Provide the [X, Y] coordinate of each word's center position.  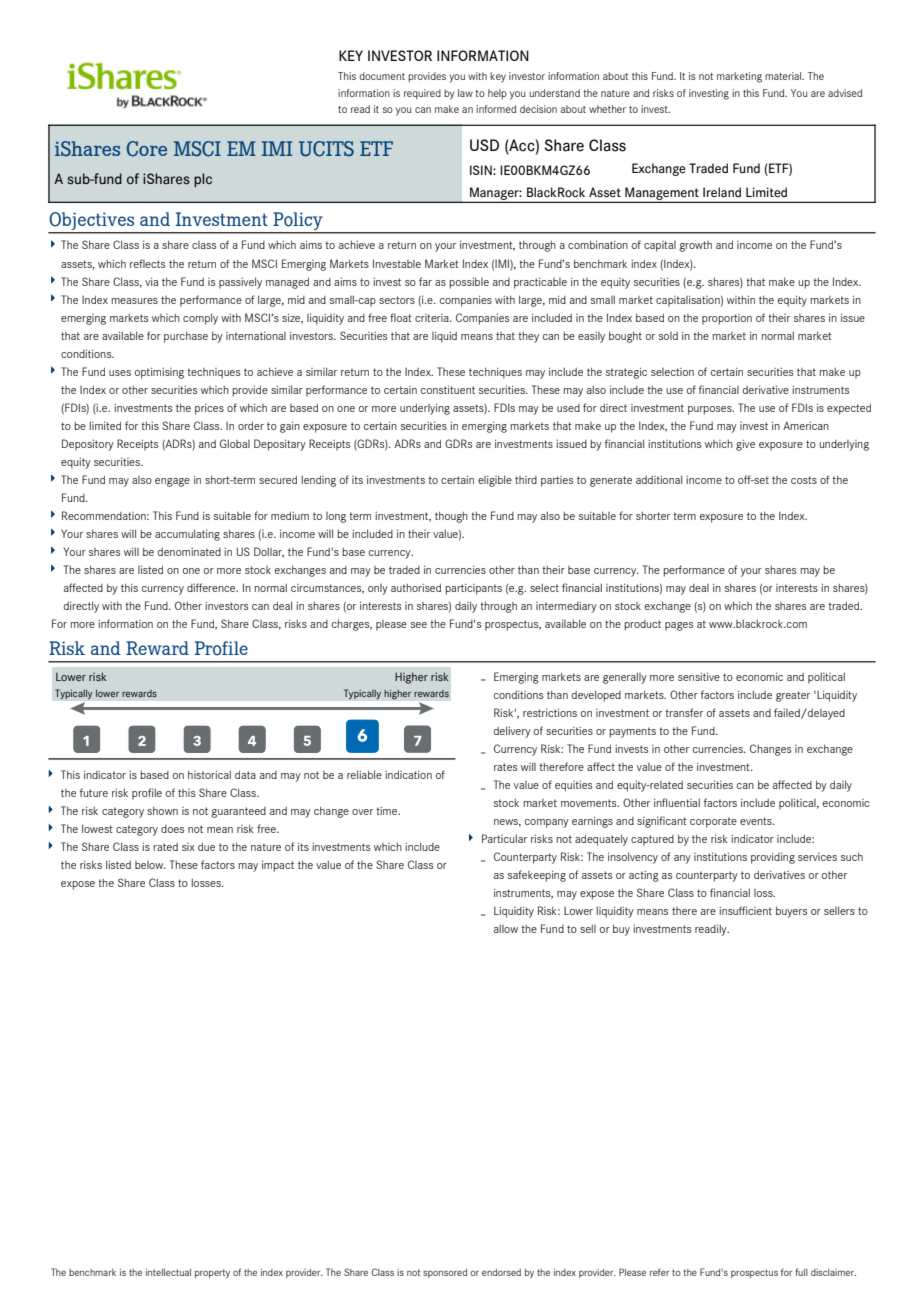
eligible [495, 481]
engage [172, 482]
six [188, 847]
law [465, 93]
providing [773, 858]
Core [147, 149]
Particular [504, 838]
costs [804, 480]
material [784, 76]
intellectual [168, 1272]
